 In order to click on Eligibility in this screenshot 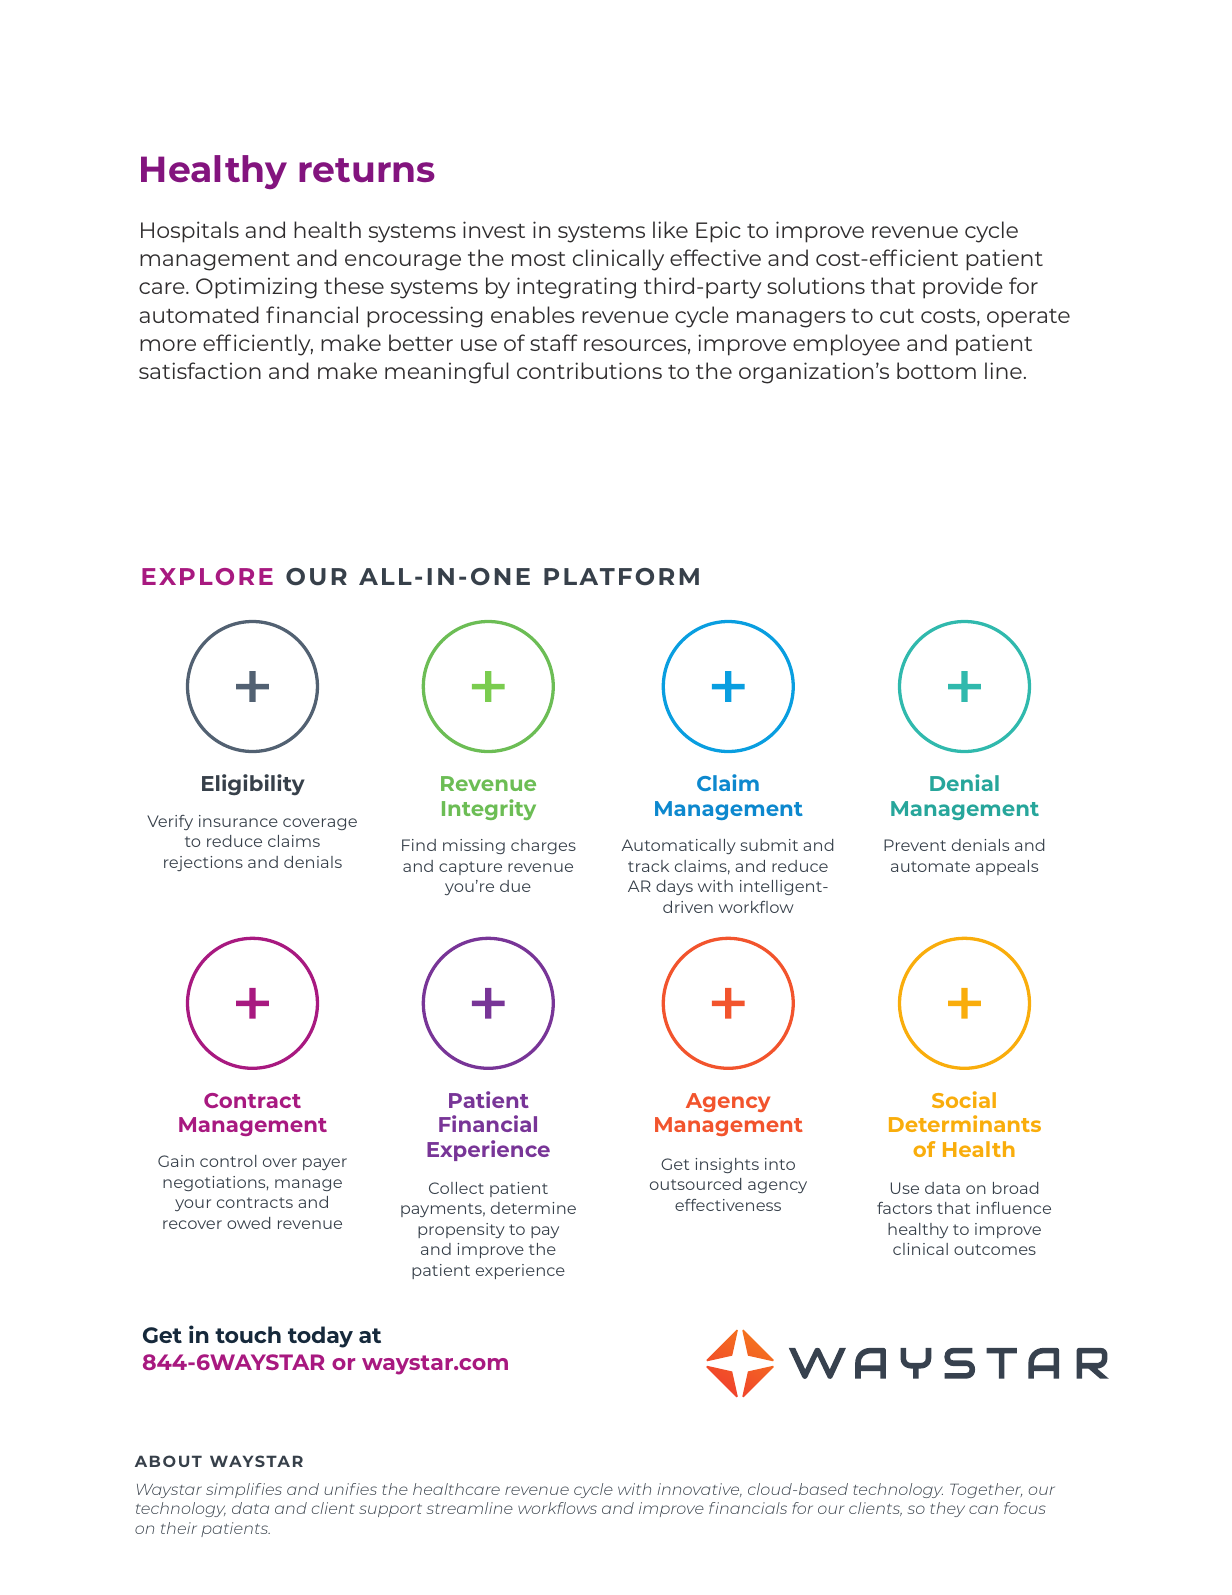, I will do `click(253, 784)`.
